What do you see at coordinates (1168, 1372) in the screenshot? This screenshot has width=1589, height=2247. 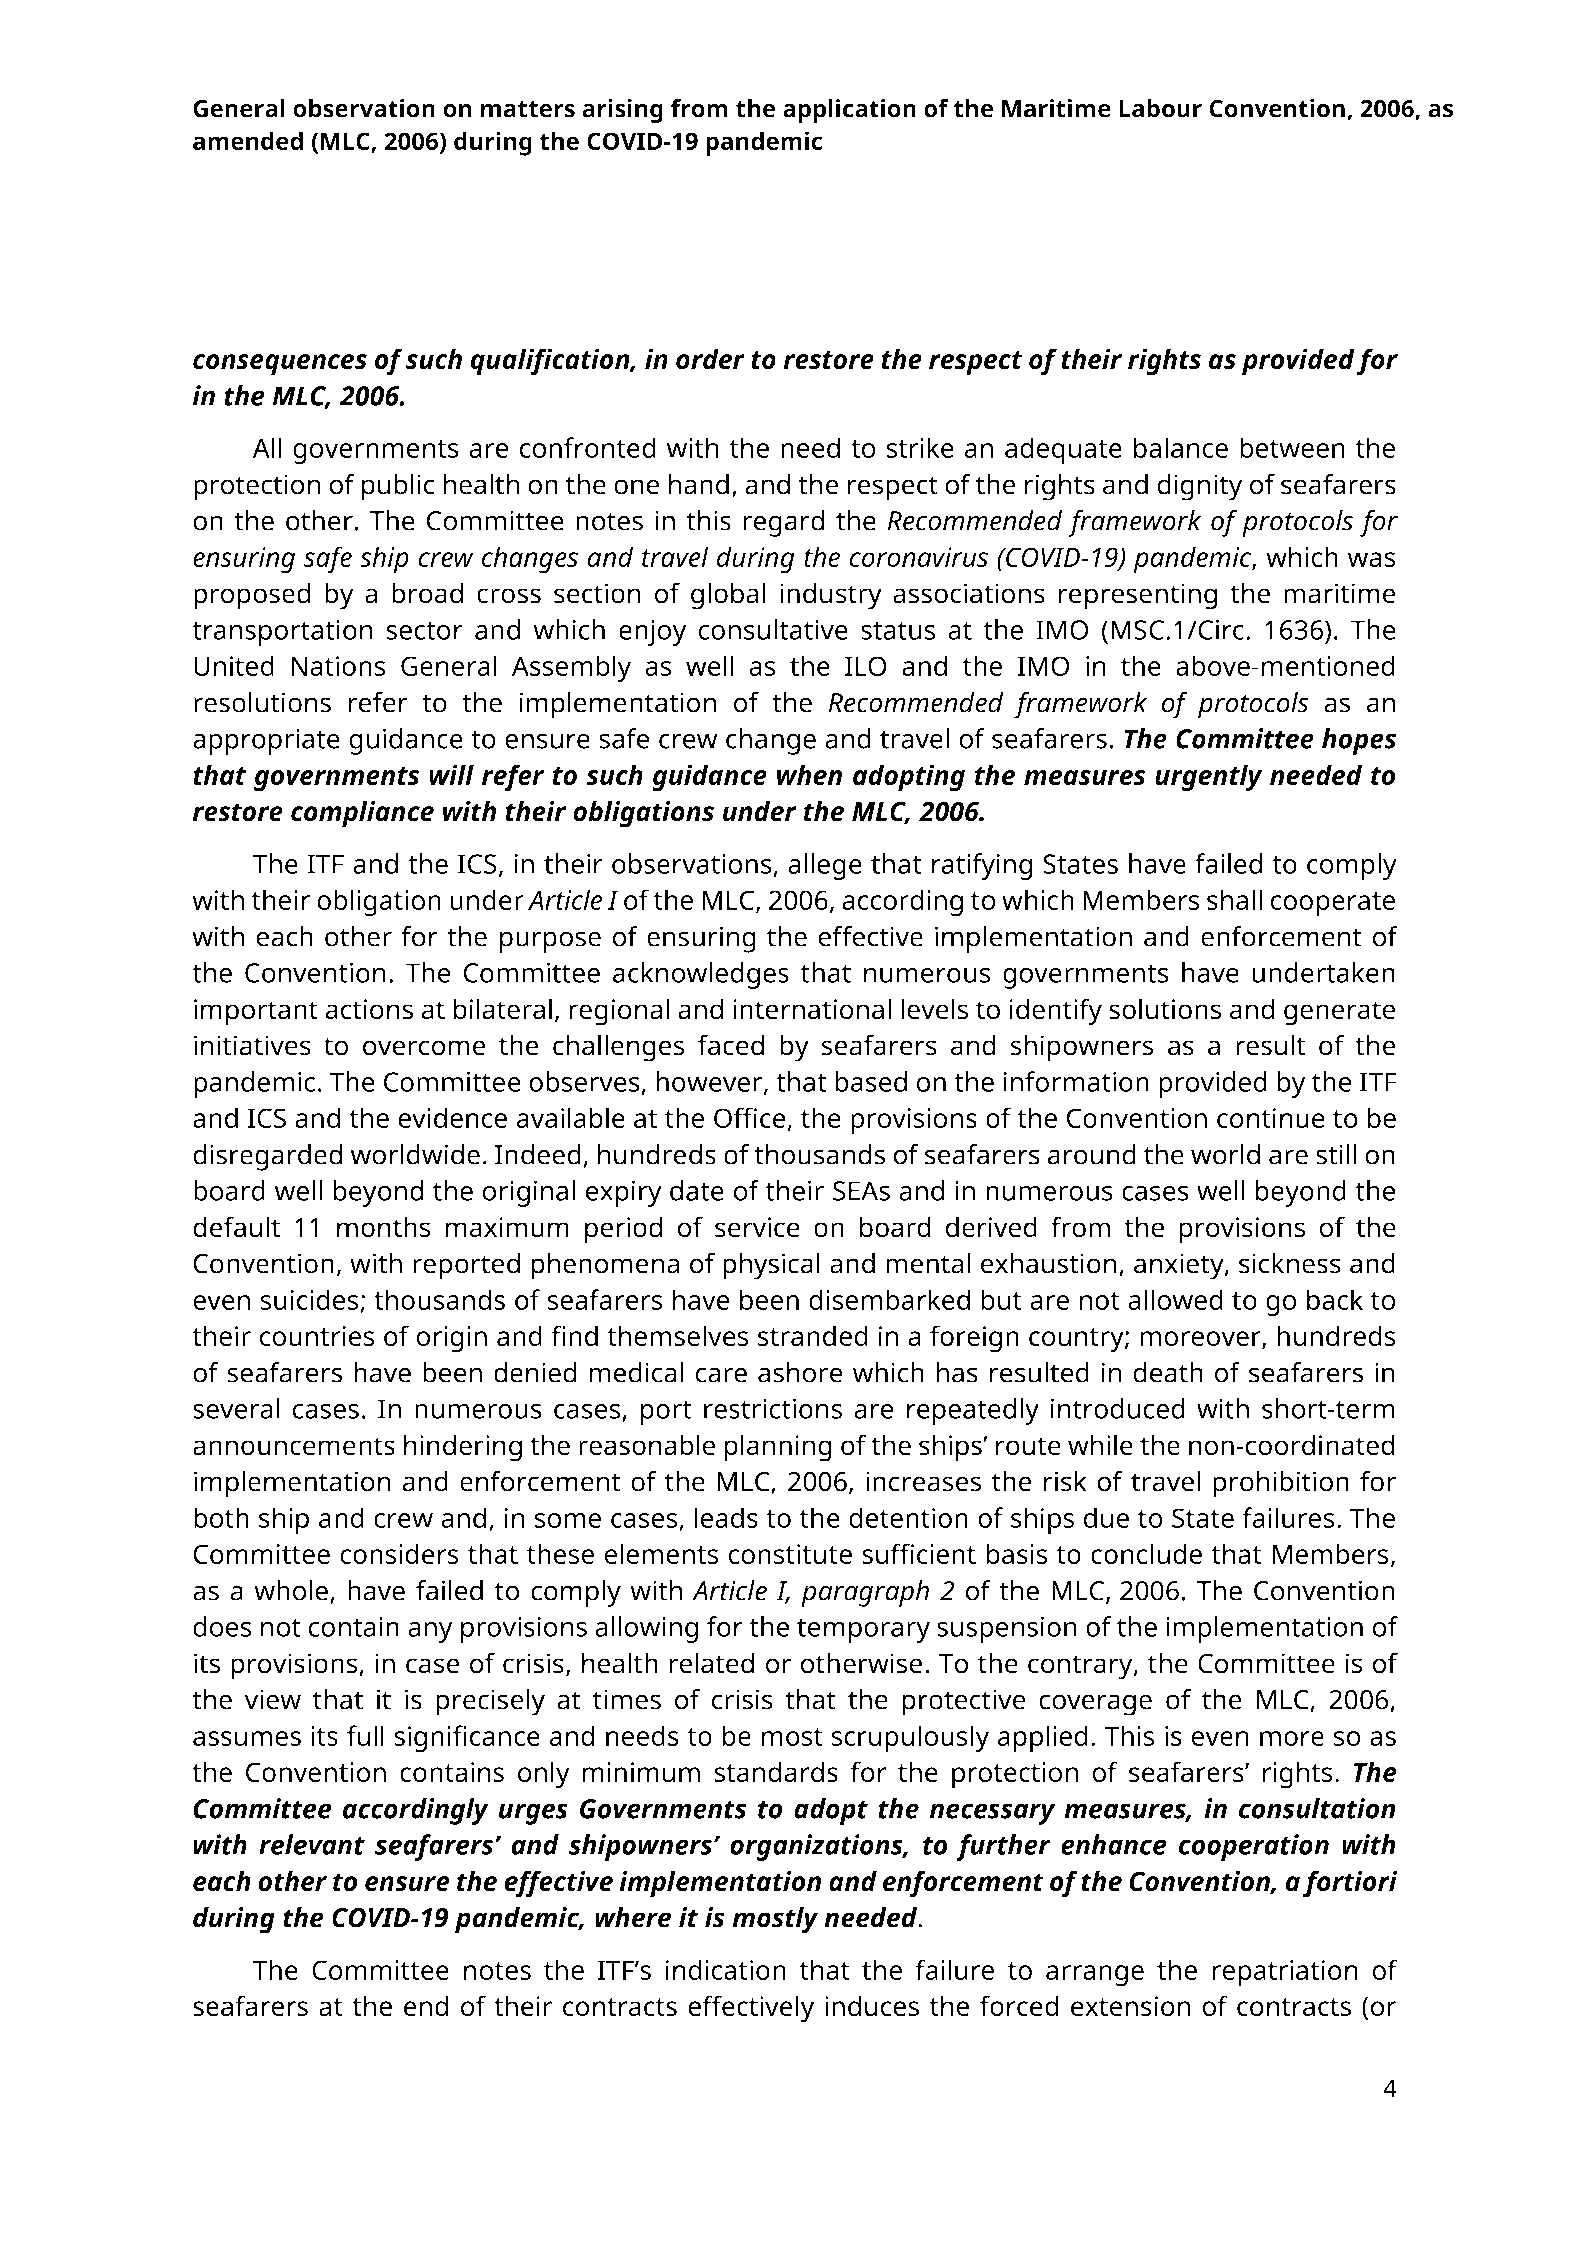 I see `death` at bounding box center [1168, 1372].
